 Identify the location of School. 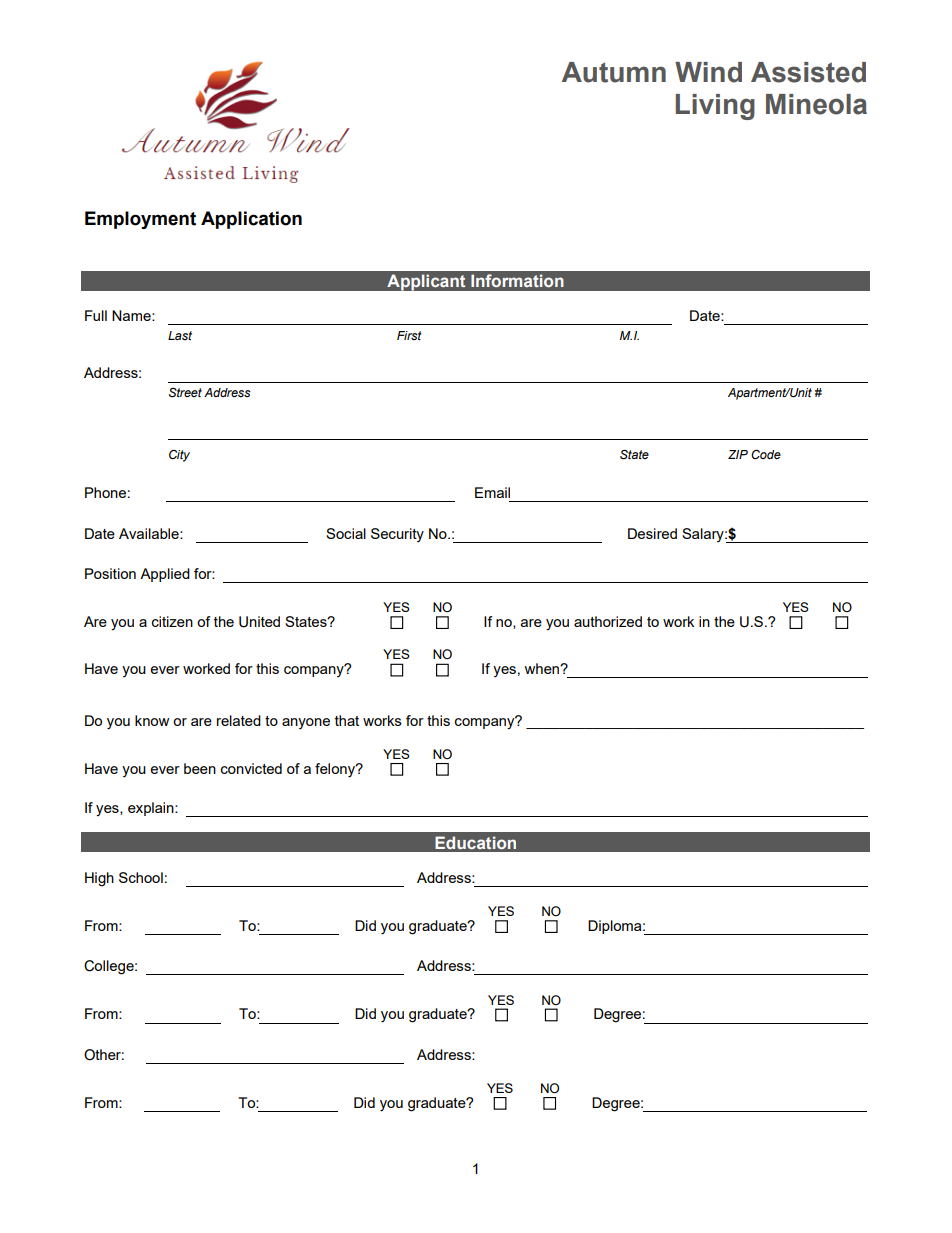
(141, 877).
